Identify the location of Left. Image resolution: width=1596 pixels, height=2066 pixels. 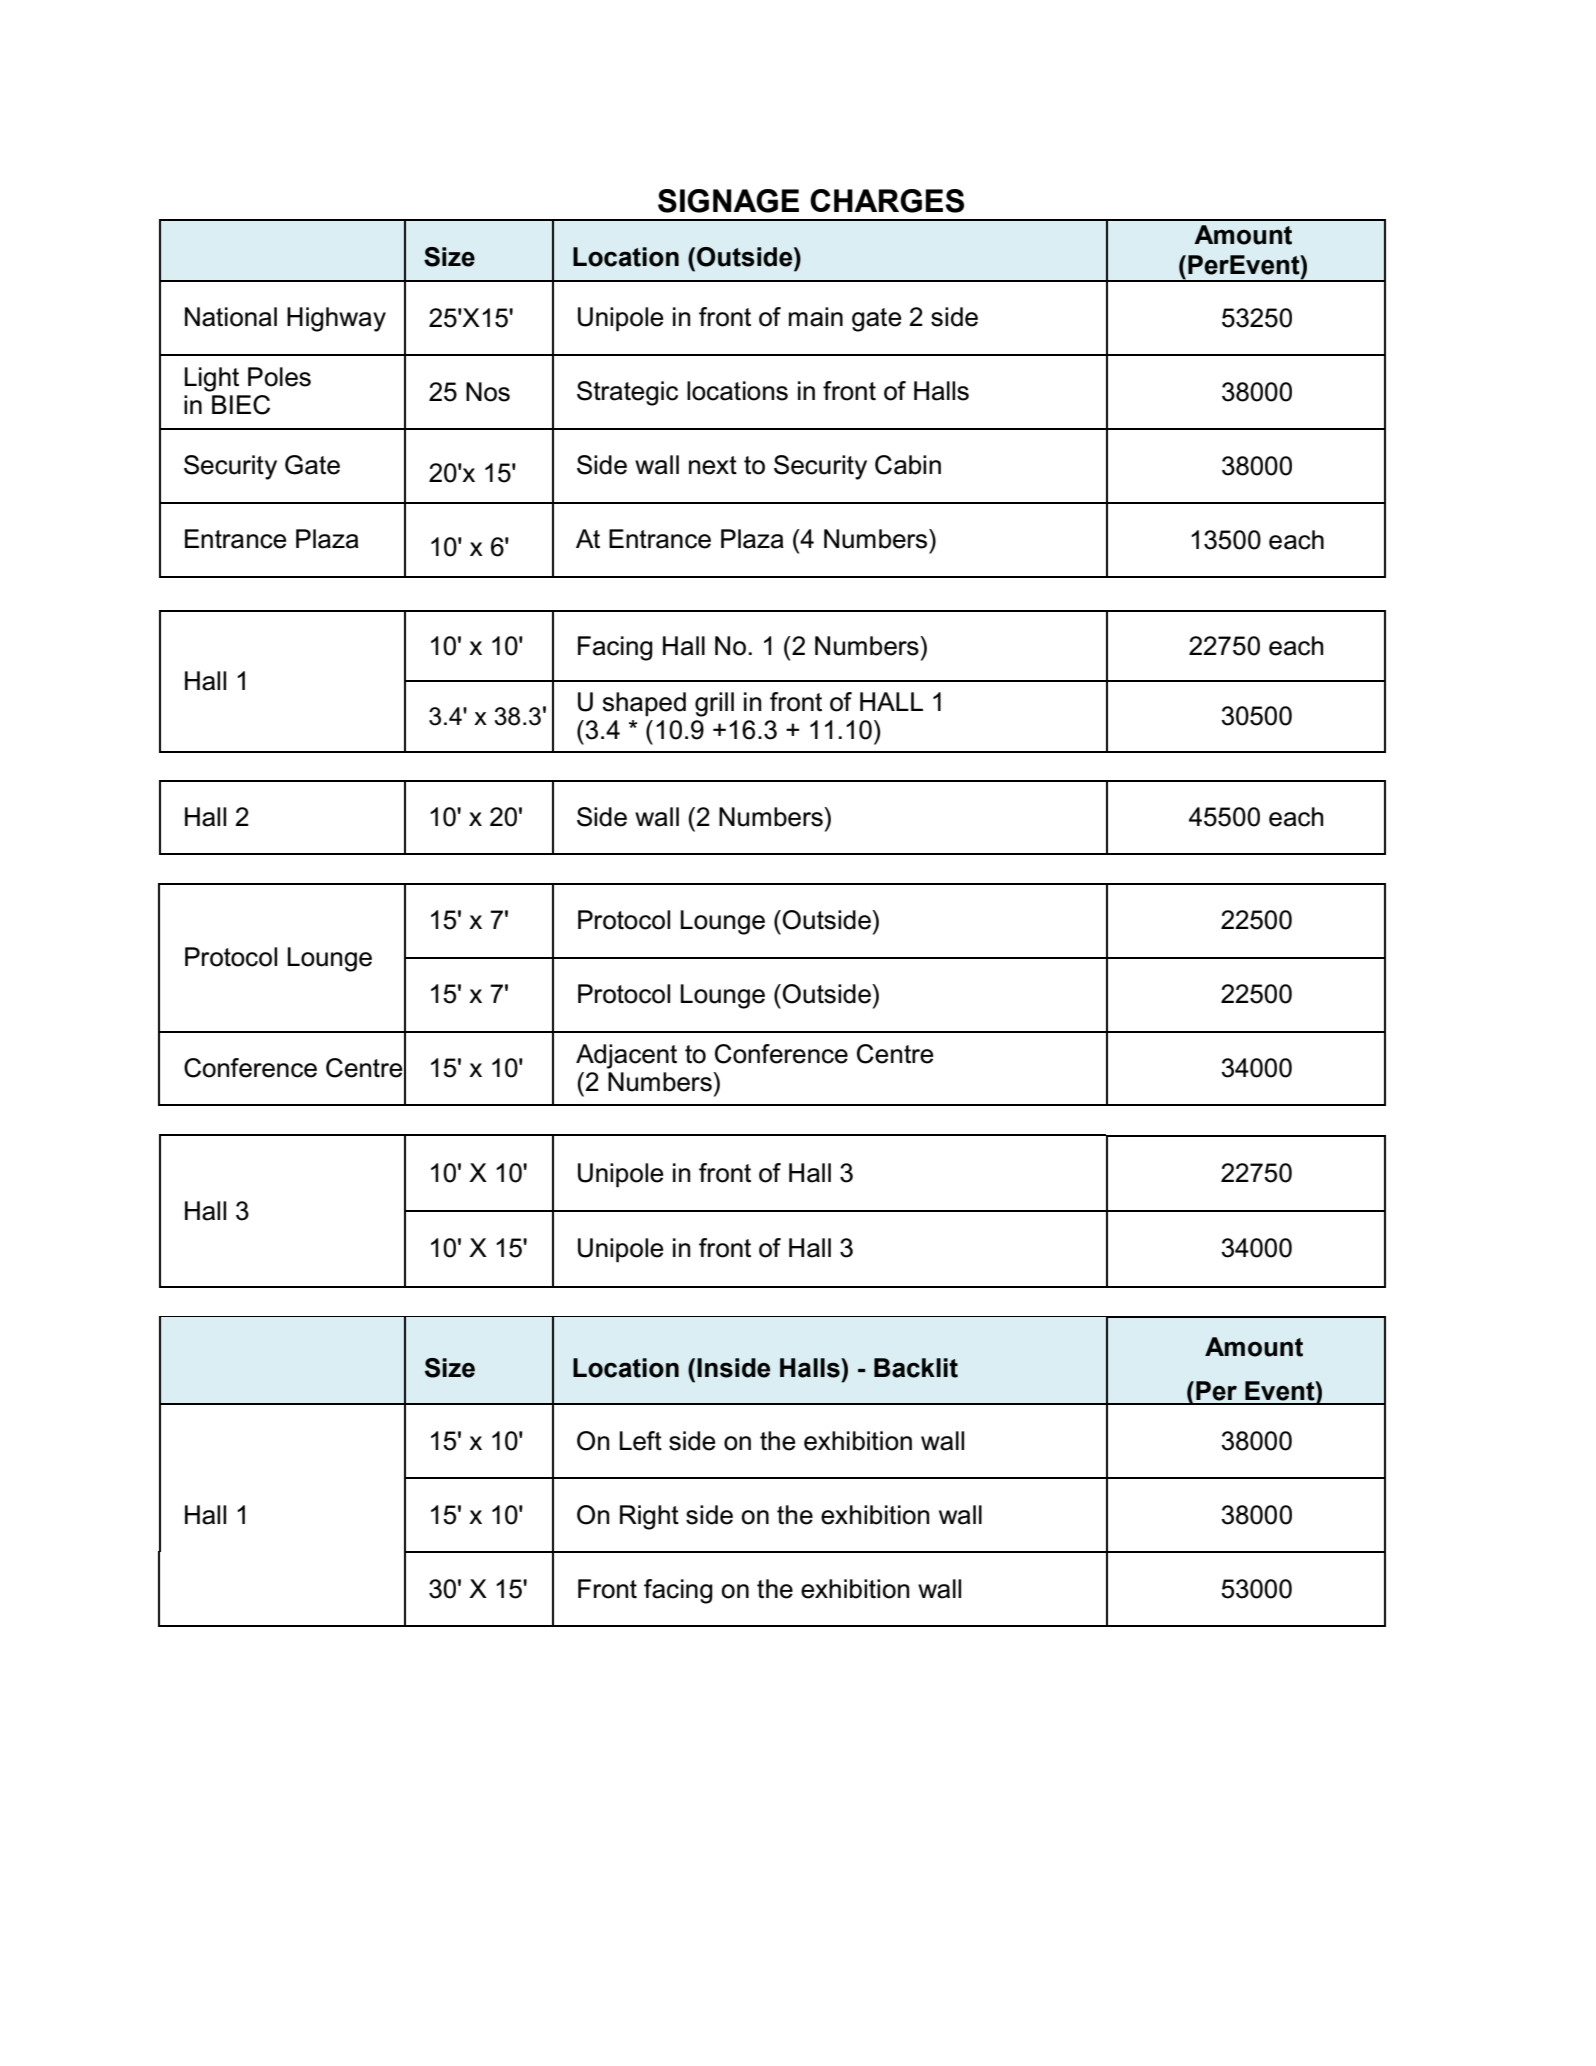
(641, 1441).
